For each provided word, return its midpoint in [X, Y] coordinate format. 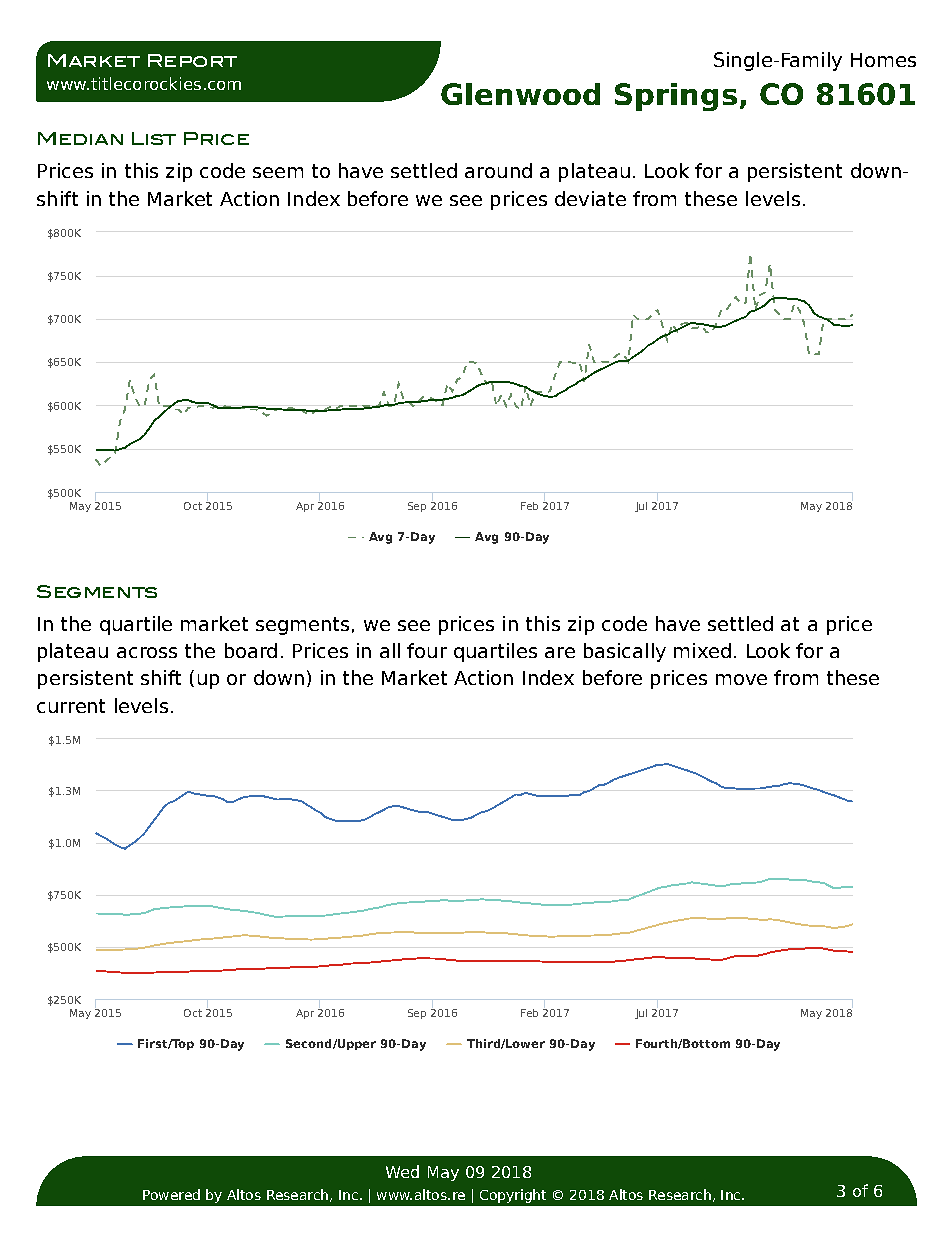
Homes [883, 60]
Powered [171, 1194]
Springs [676, 97]
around [498, 170]
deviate [590, 198]
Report [192, 60]
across [147, 652]
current [71, 706]
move [741, 679]
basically [625, 652]
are [560, 652]
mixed [702, 650]
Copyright [513, 1196]
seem [278, 172]
